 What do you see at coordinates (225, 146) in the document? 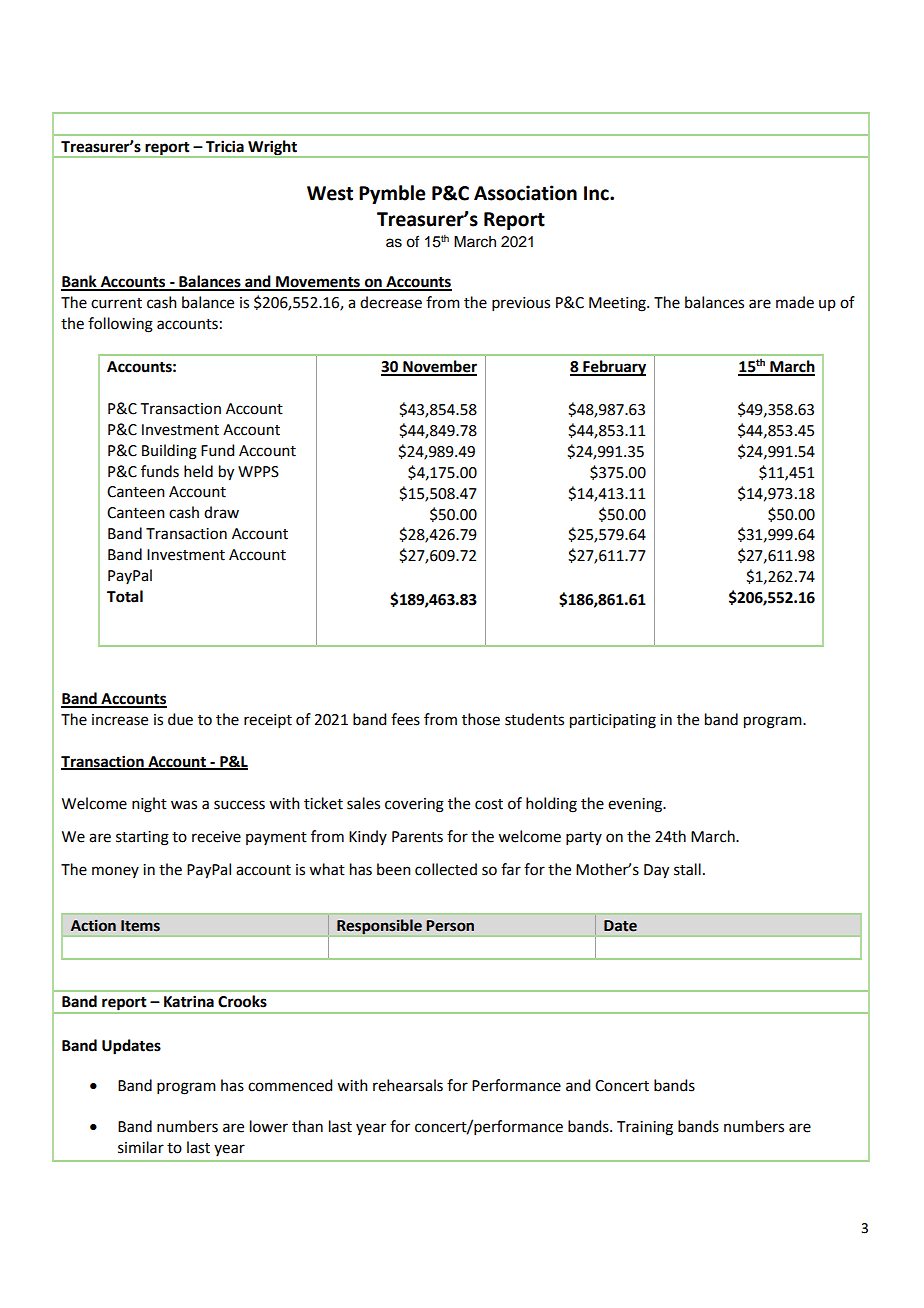
I see `Tricia` at bounding box center [225, 146].
